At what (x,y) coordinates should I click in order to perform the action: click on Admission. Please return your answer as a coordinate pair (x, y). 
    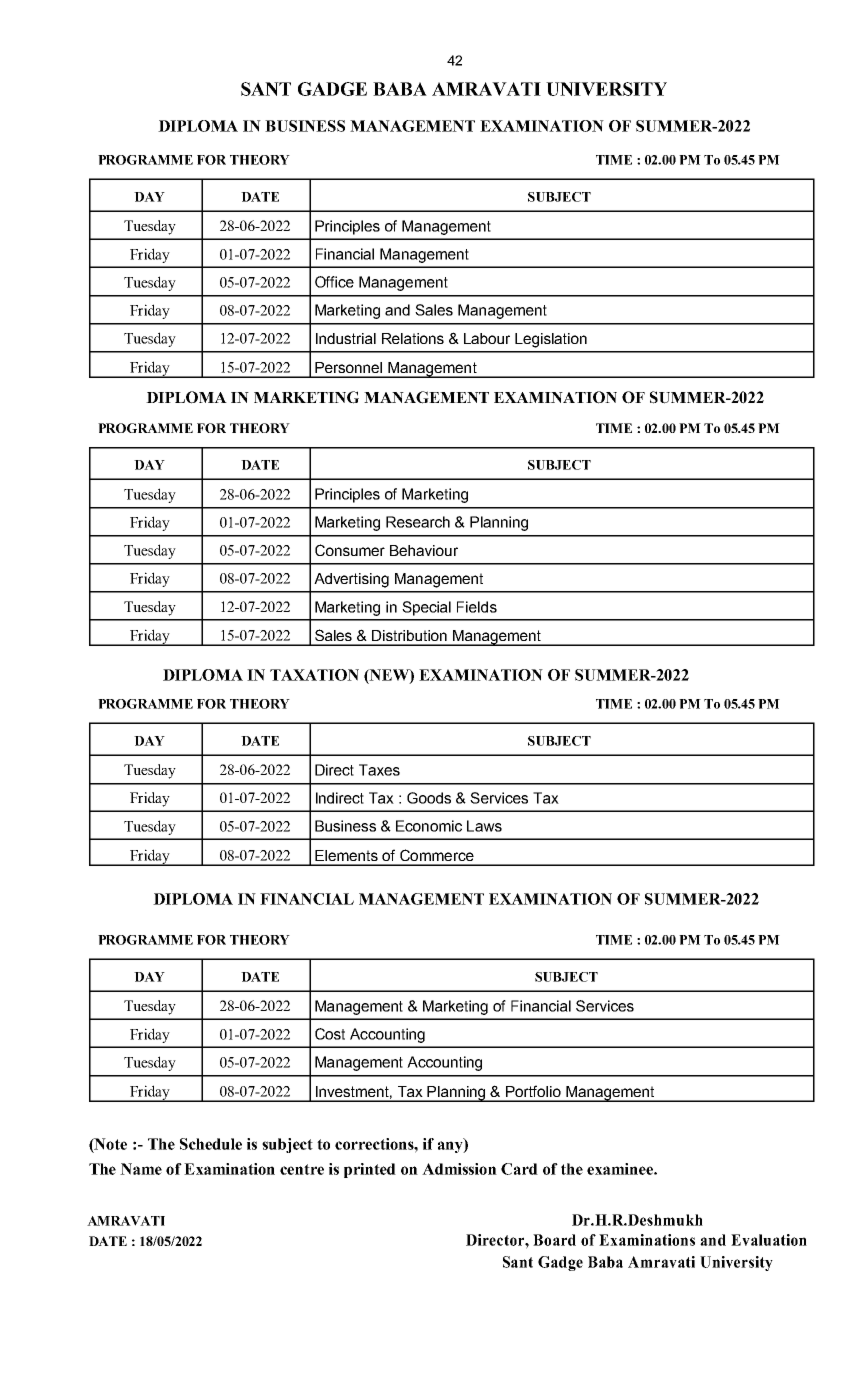
    Looking at the image, I should click on (459, 1169).
